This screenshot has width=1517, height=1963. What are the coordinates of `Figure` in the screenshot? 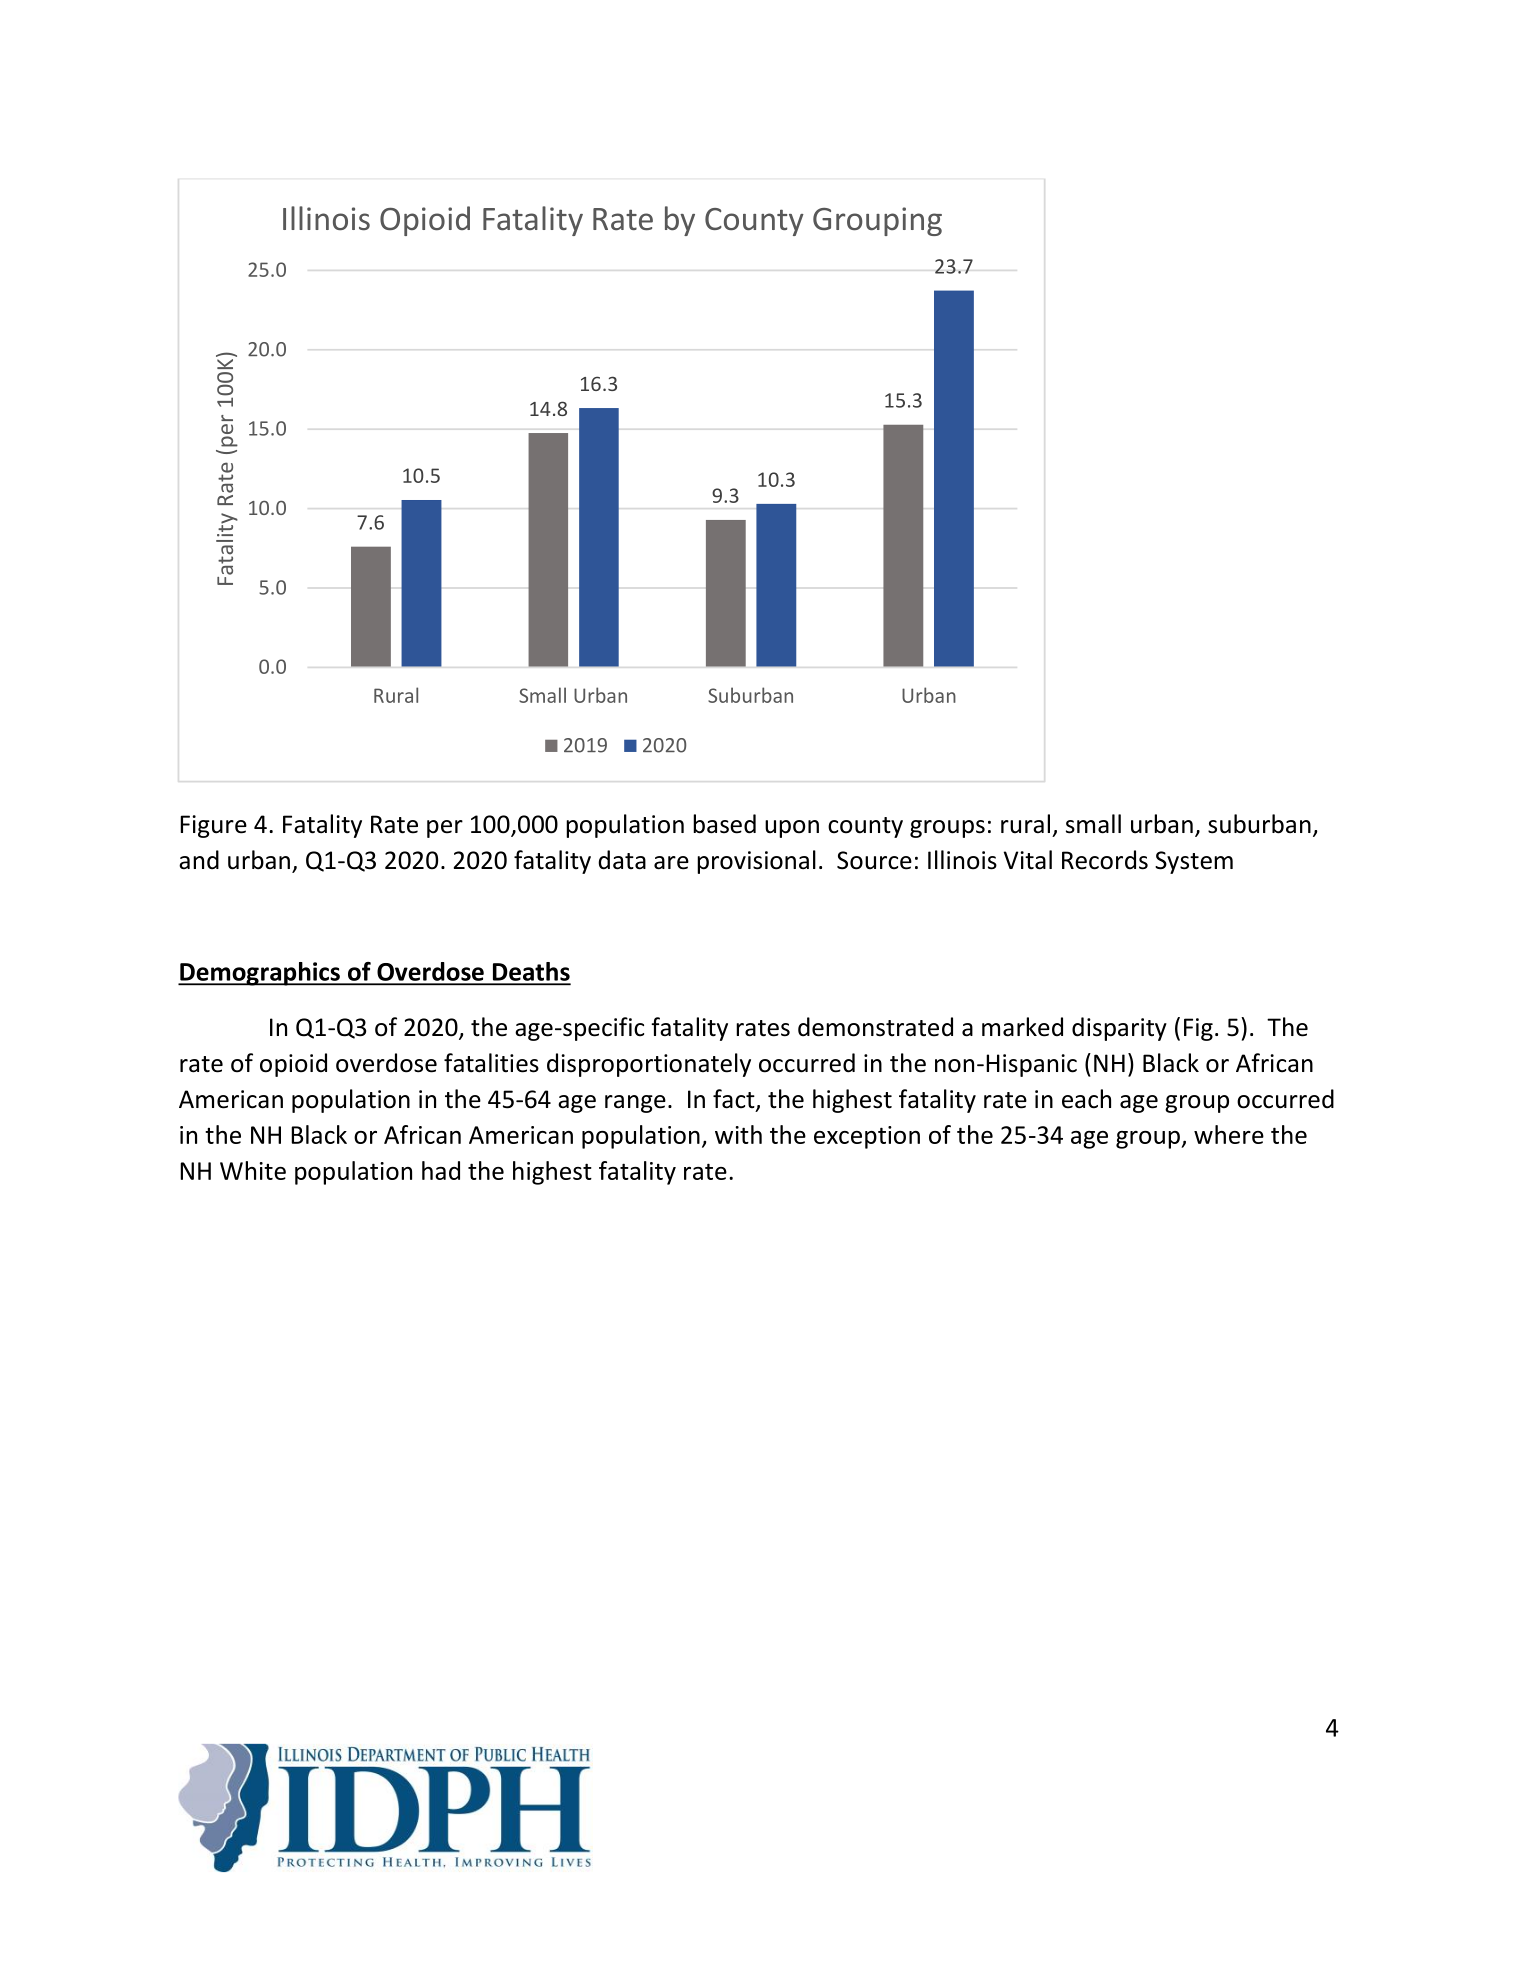 It's located at (213, 826).
